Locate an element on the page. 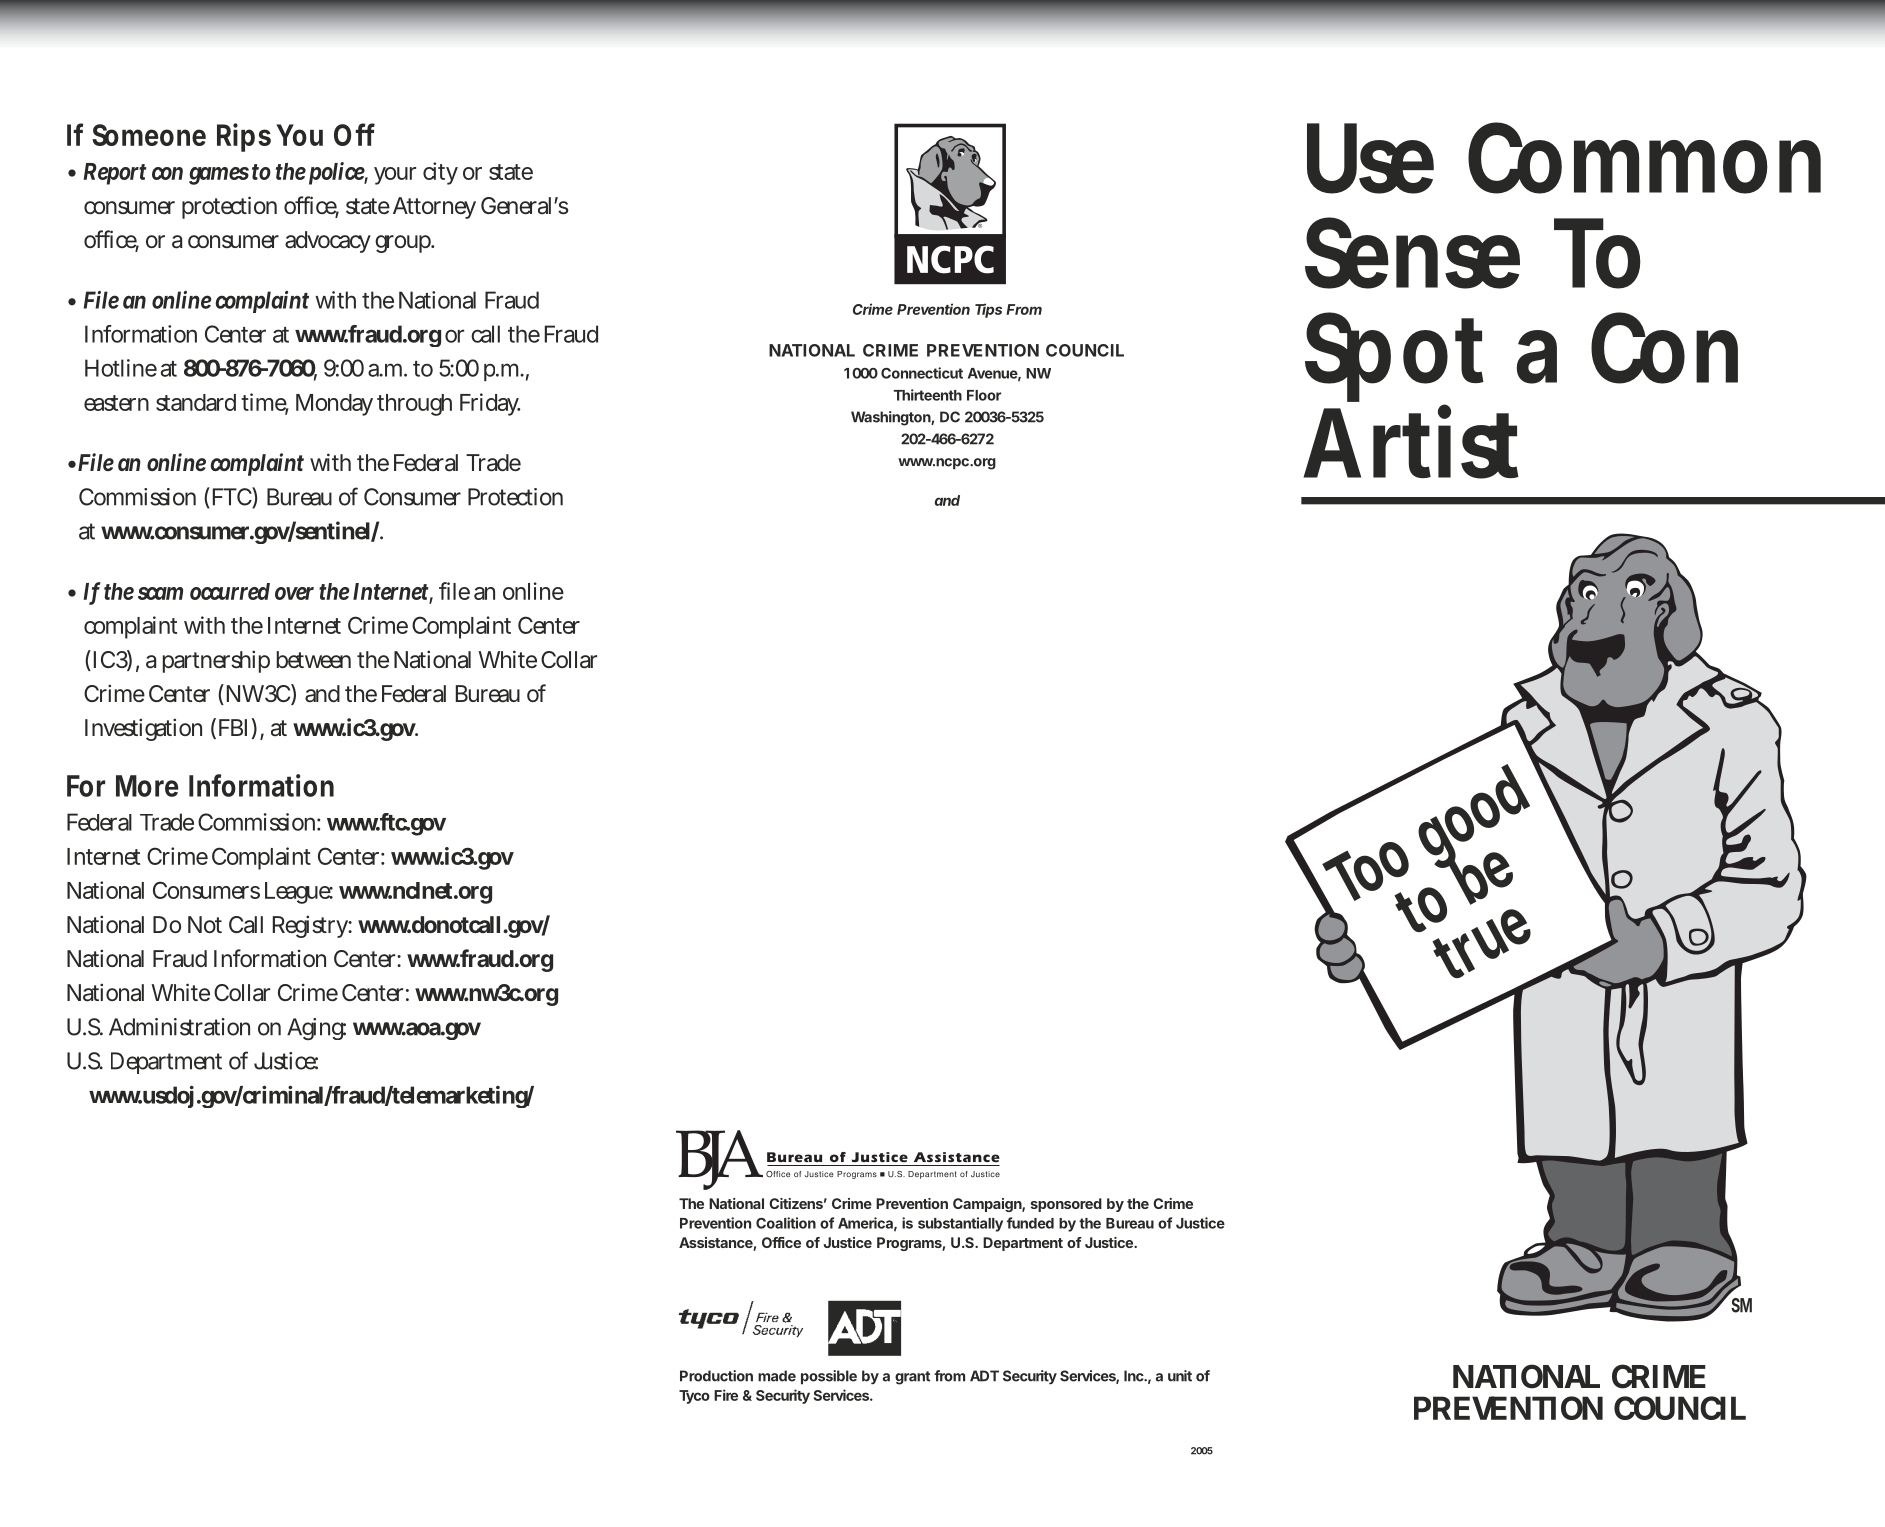 The width and height of the document is (1885, 1527). Citizens is located at coordinates (796, 1203).
